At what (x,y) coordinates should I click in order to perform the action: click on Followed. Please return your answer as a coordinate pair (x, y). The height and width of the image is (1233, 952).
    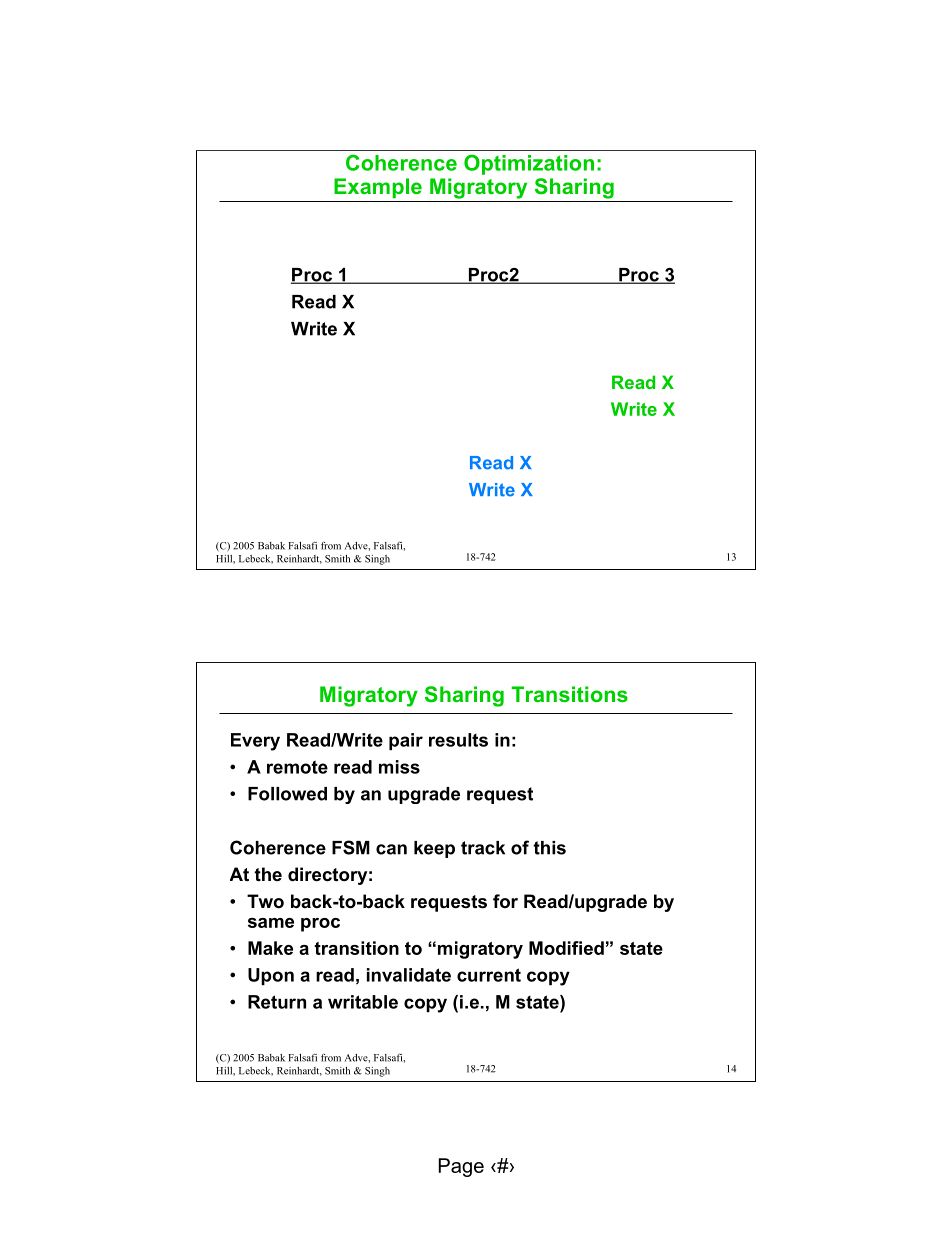
    Looking at the image, I should click on (287, 794).
